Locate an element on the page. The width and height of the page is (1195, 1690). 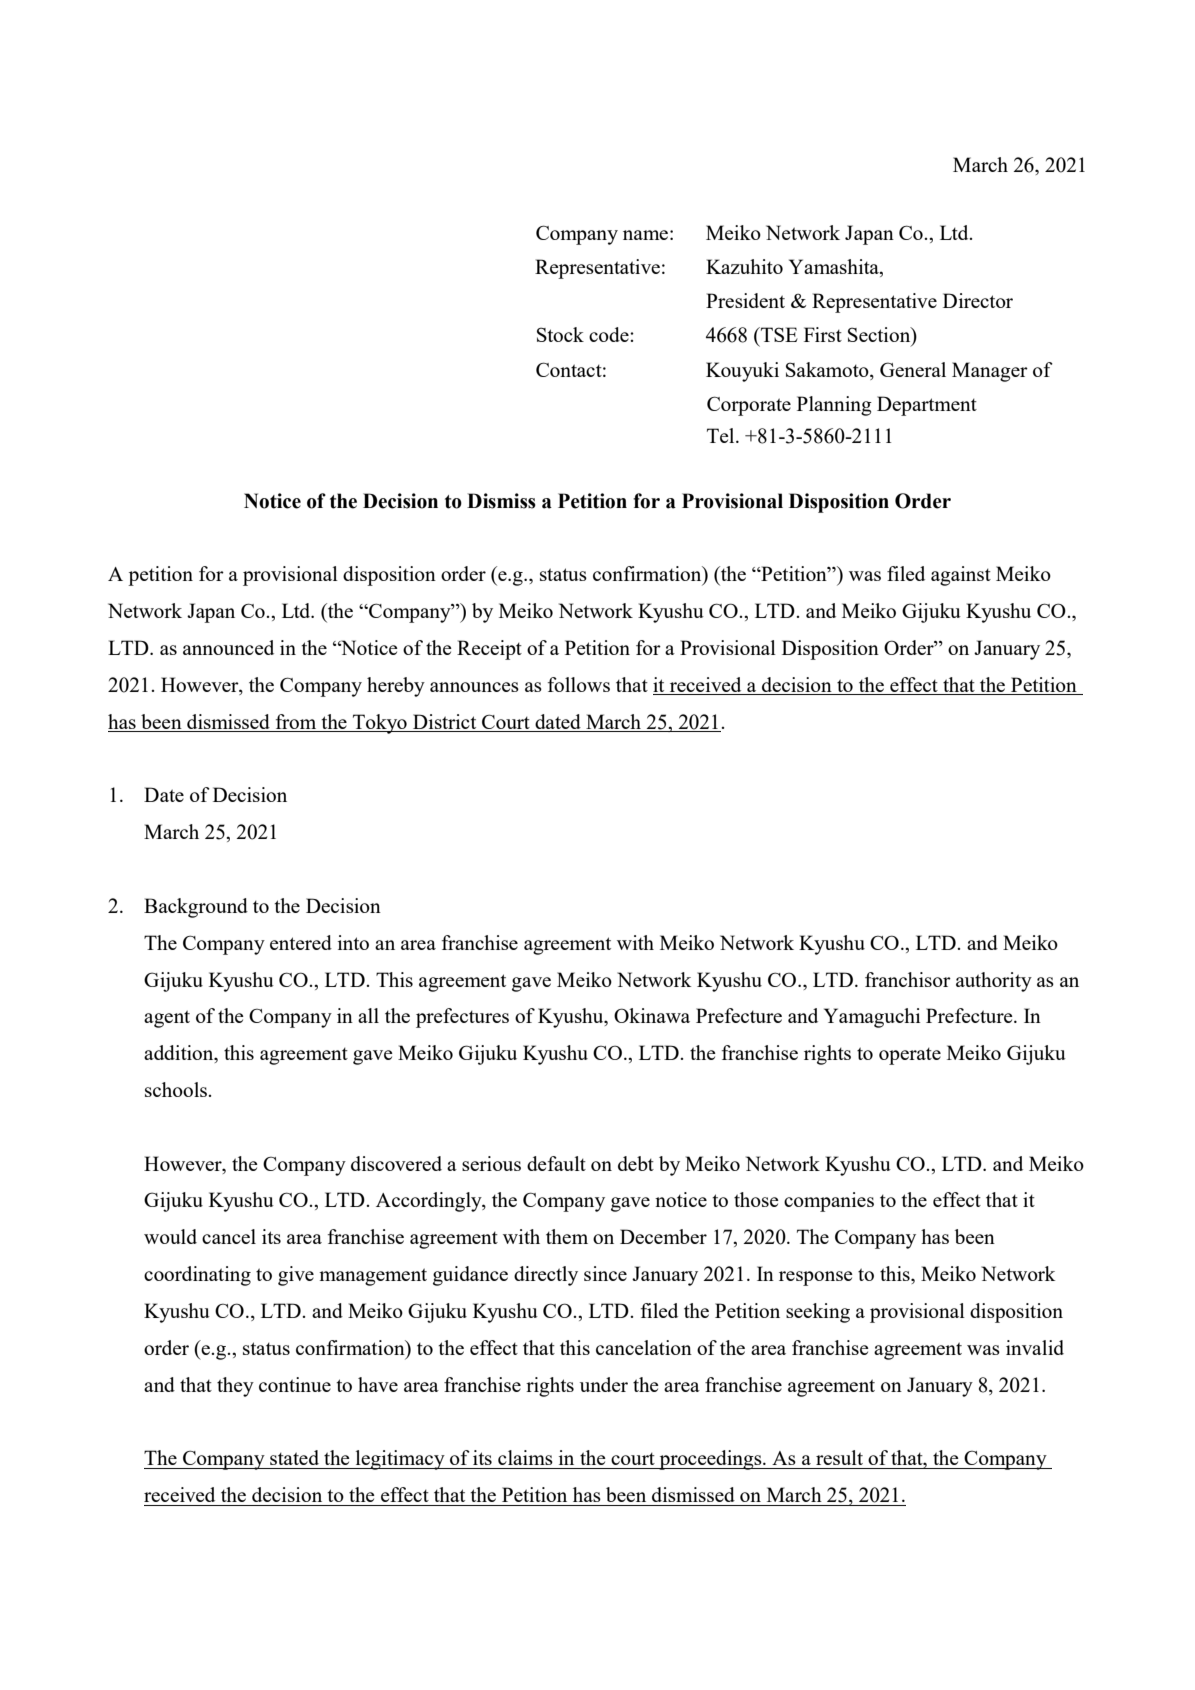
under is located at coordinates (604, 1384).
